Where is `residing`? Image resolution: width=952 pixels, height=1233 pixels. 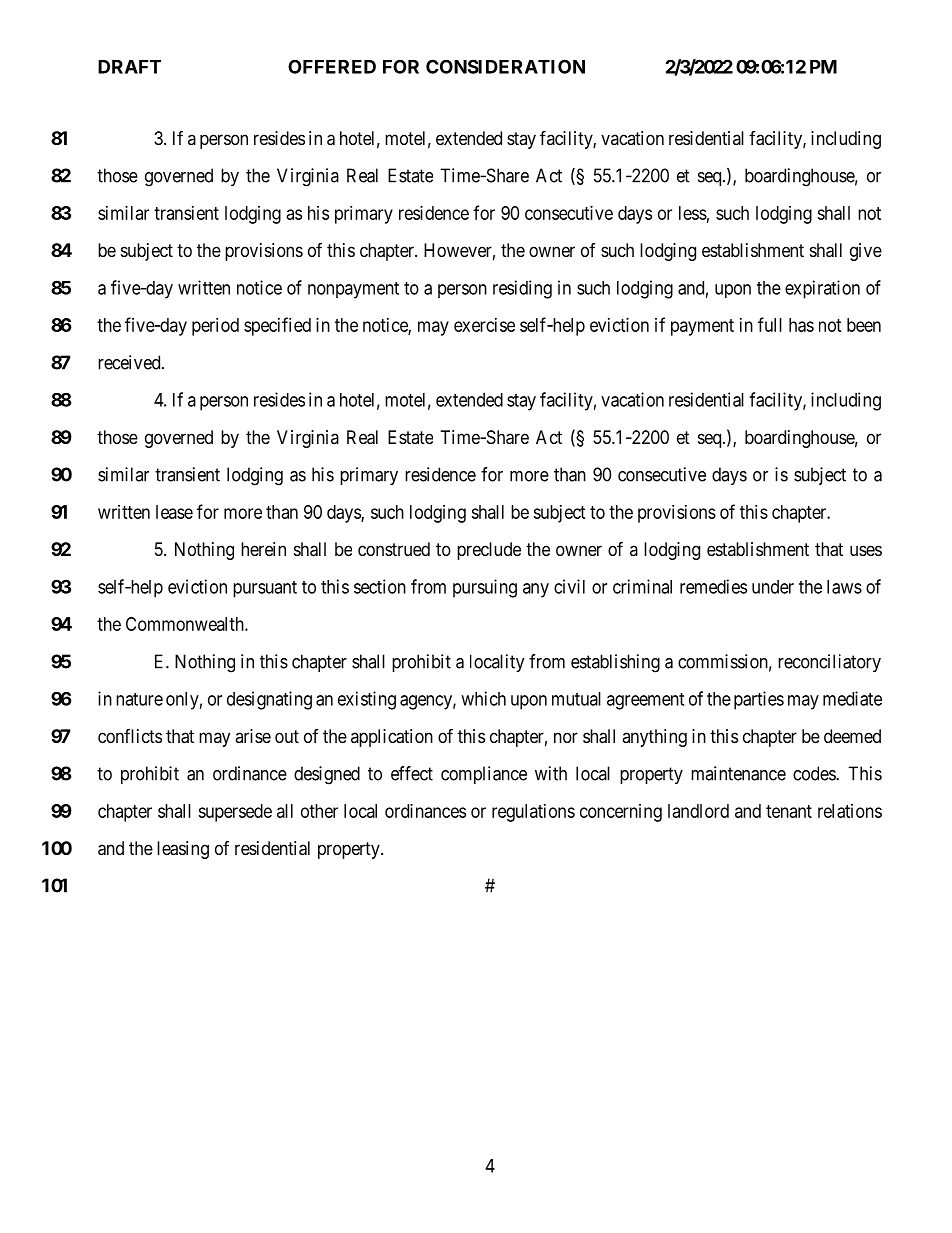 residing is located at coordinates (522, 289).
